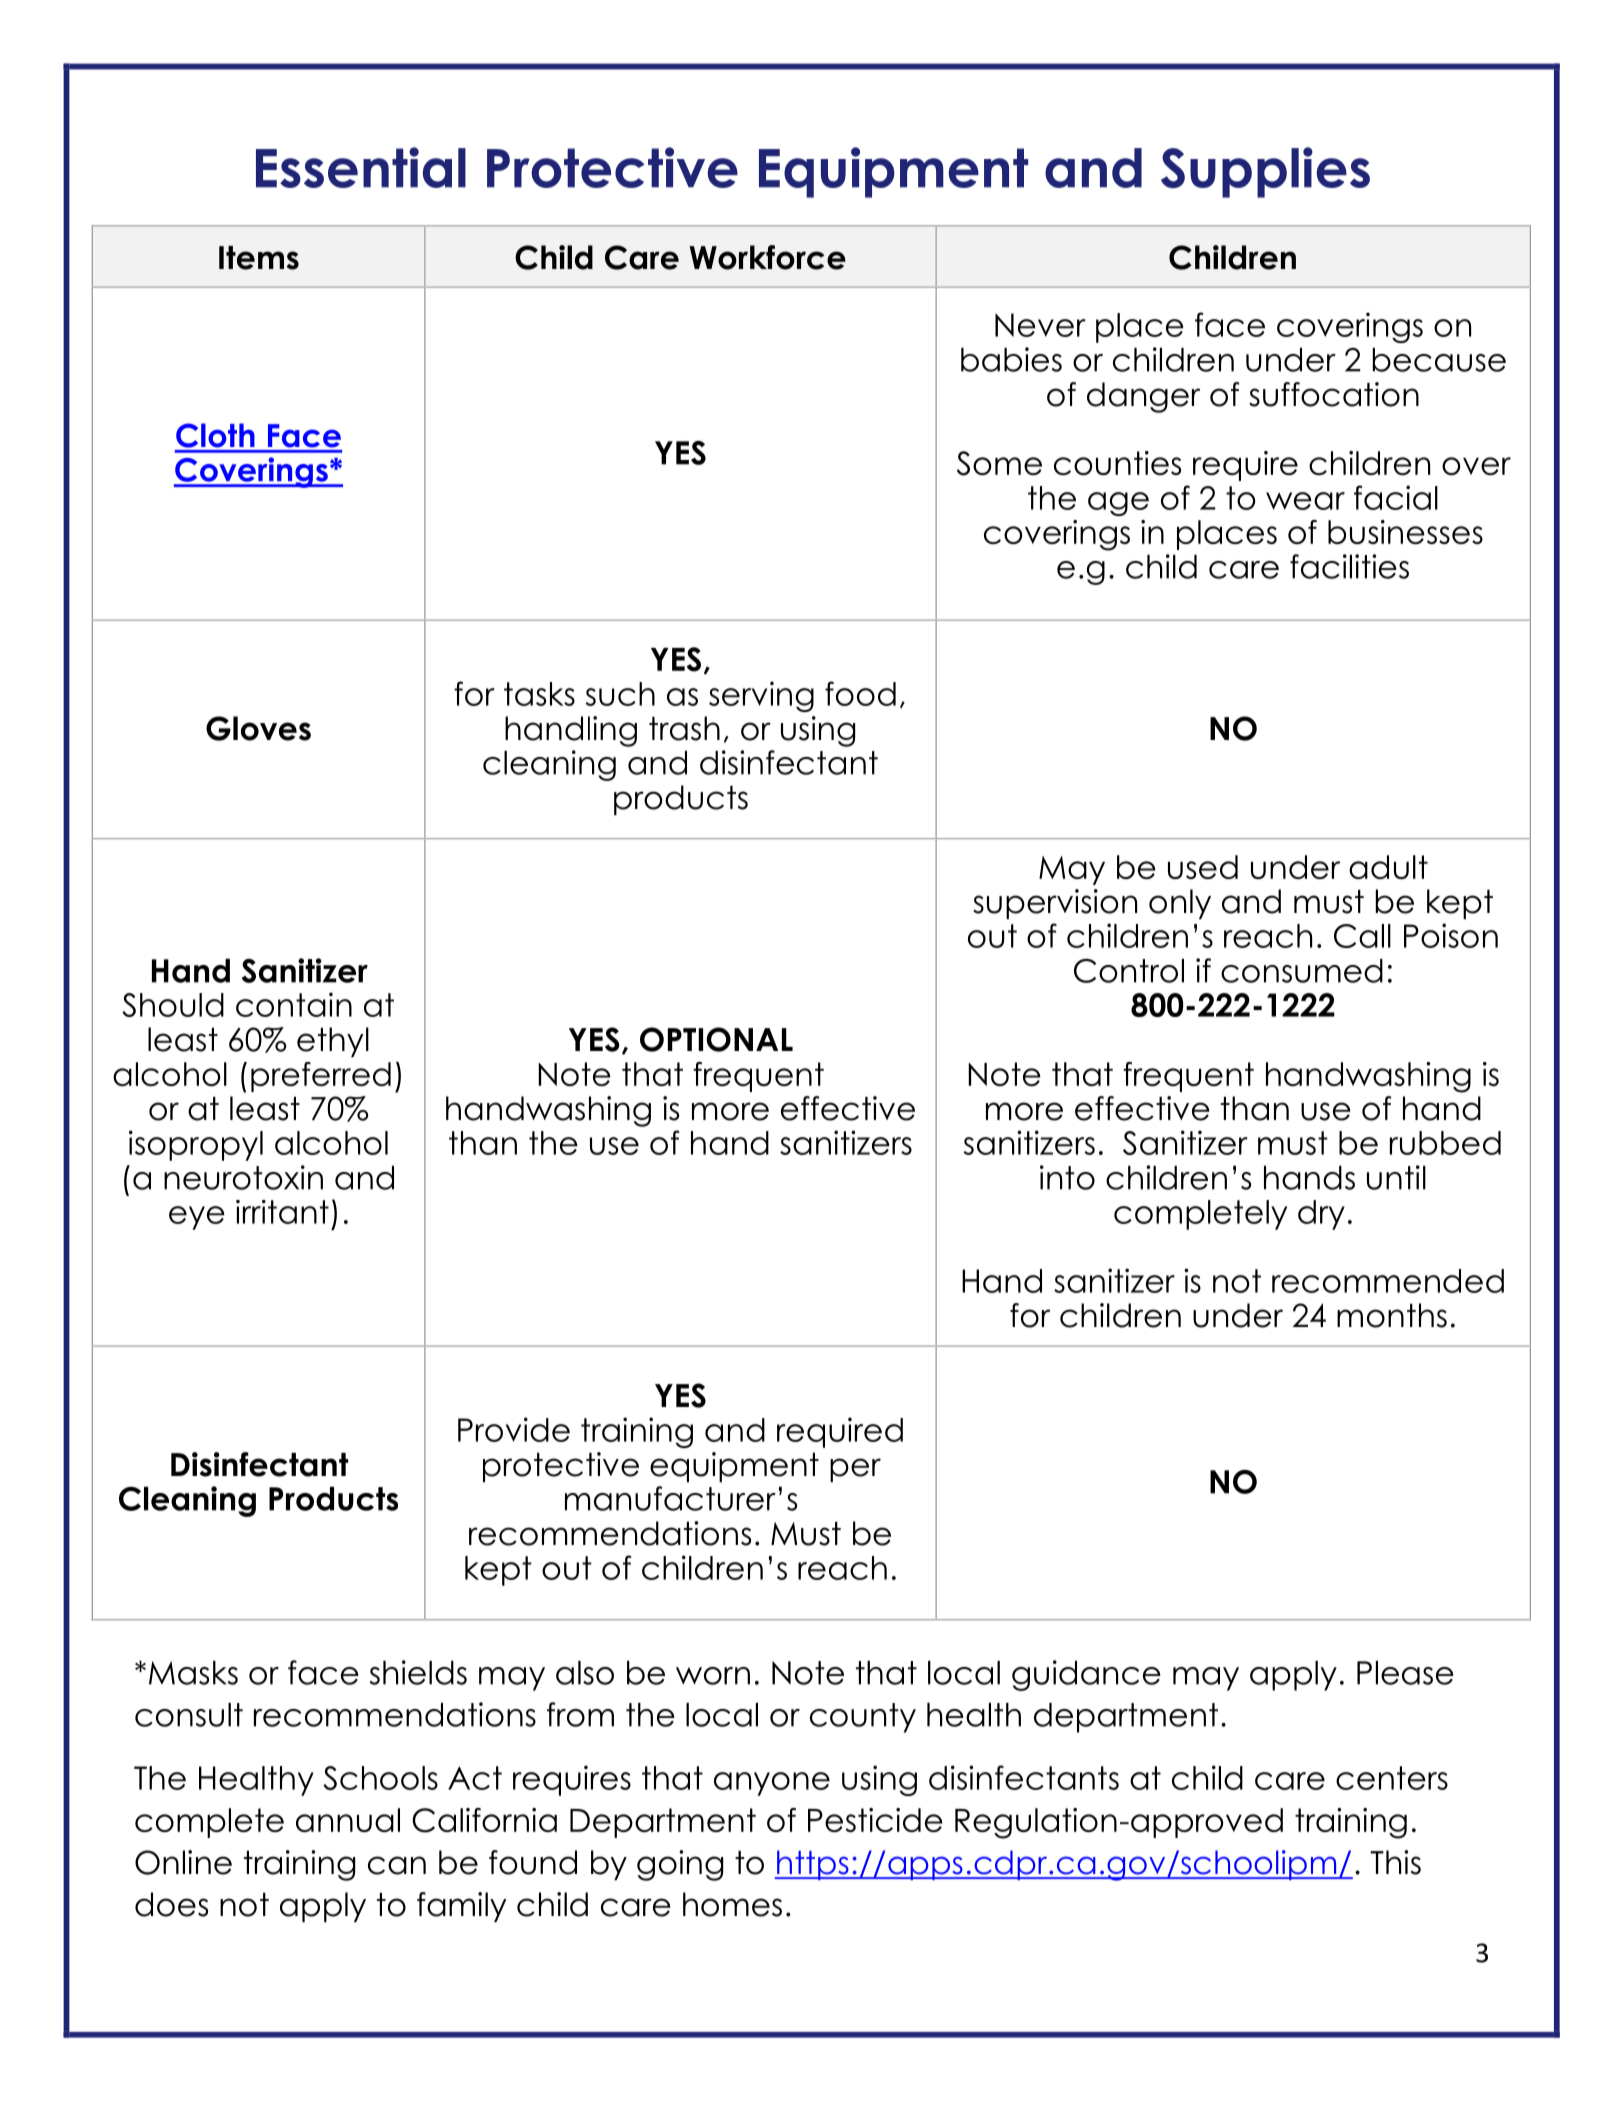 This image has width=1623, height=2101. I want to click on Pesticide, so click(875, 1820).
